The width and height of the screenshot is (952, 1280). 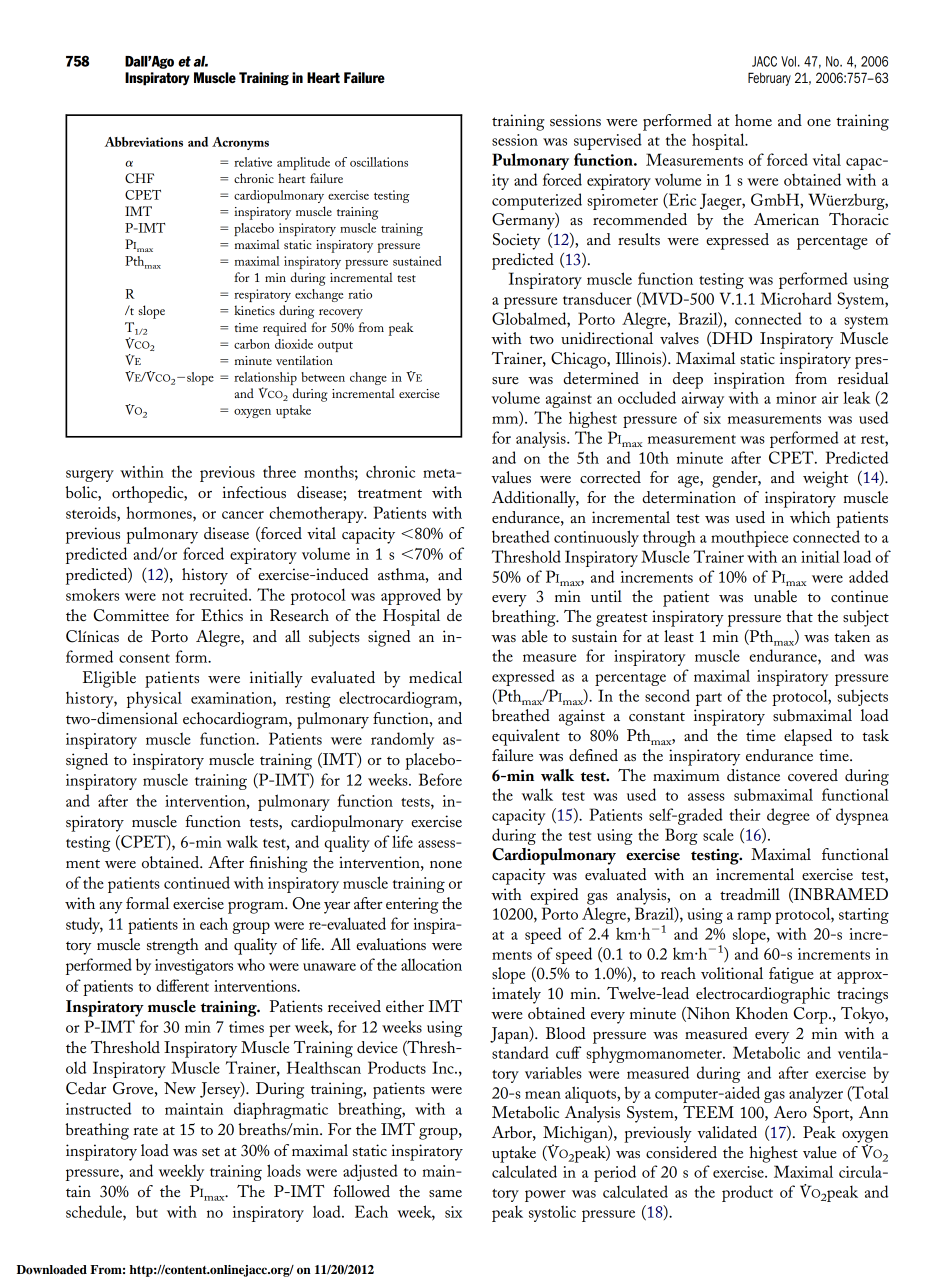 What do you see at coordinates (435, 677) in the screenshot?
I see `medical` at bounding box center [435, 677].
